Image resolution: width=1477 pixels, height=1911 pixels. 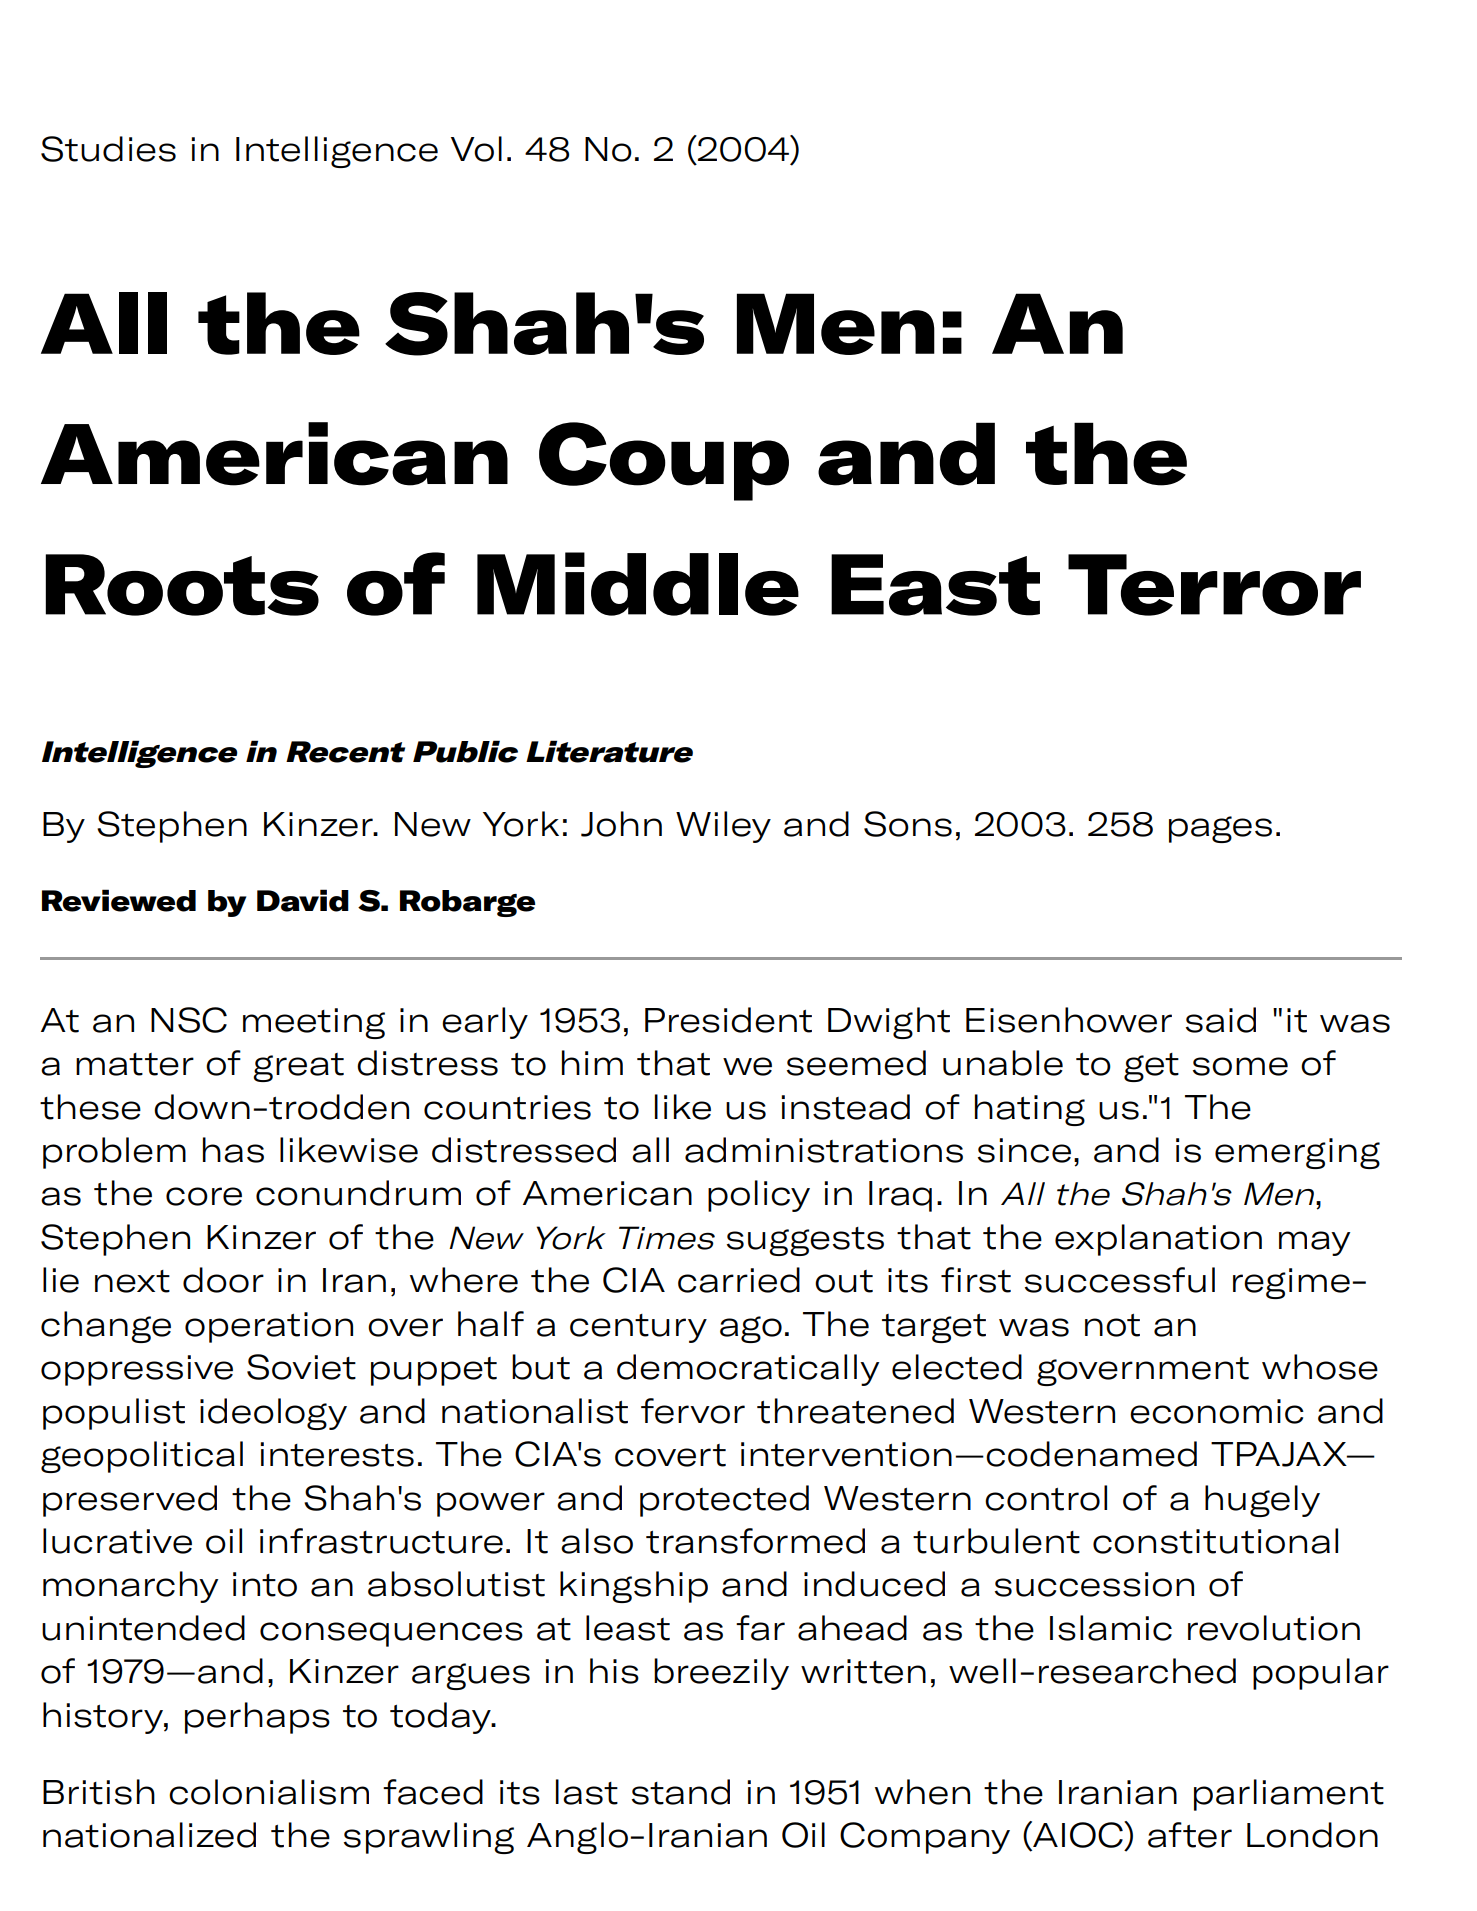 I want to click on Studies, so click(x=108, y=149).
